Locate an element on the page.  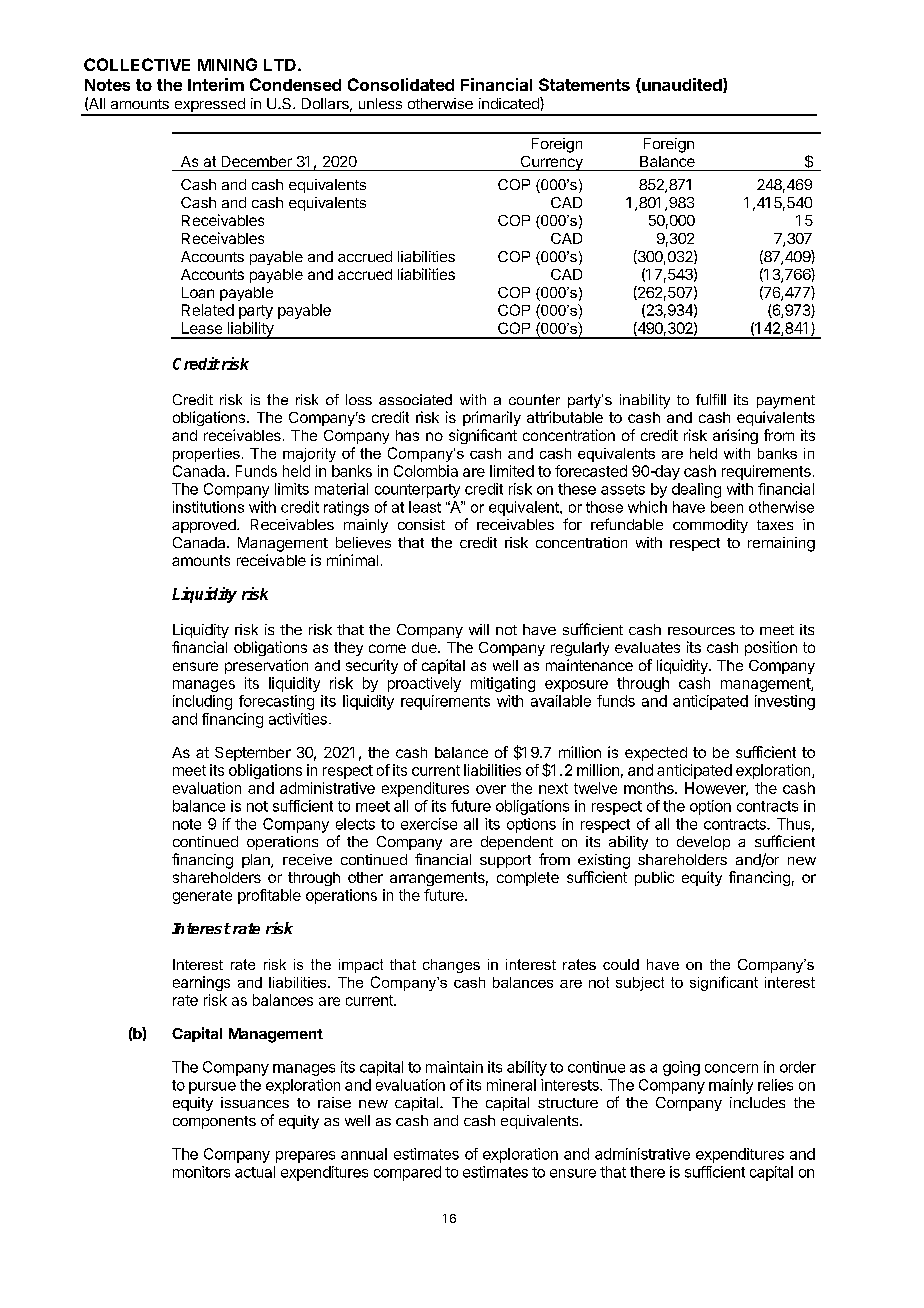
components is located at coordinates (214, 1122).
